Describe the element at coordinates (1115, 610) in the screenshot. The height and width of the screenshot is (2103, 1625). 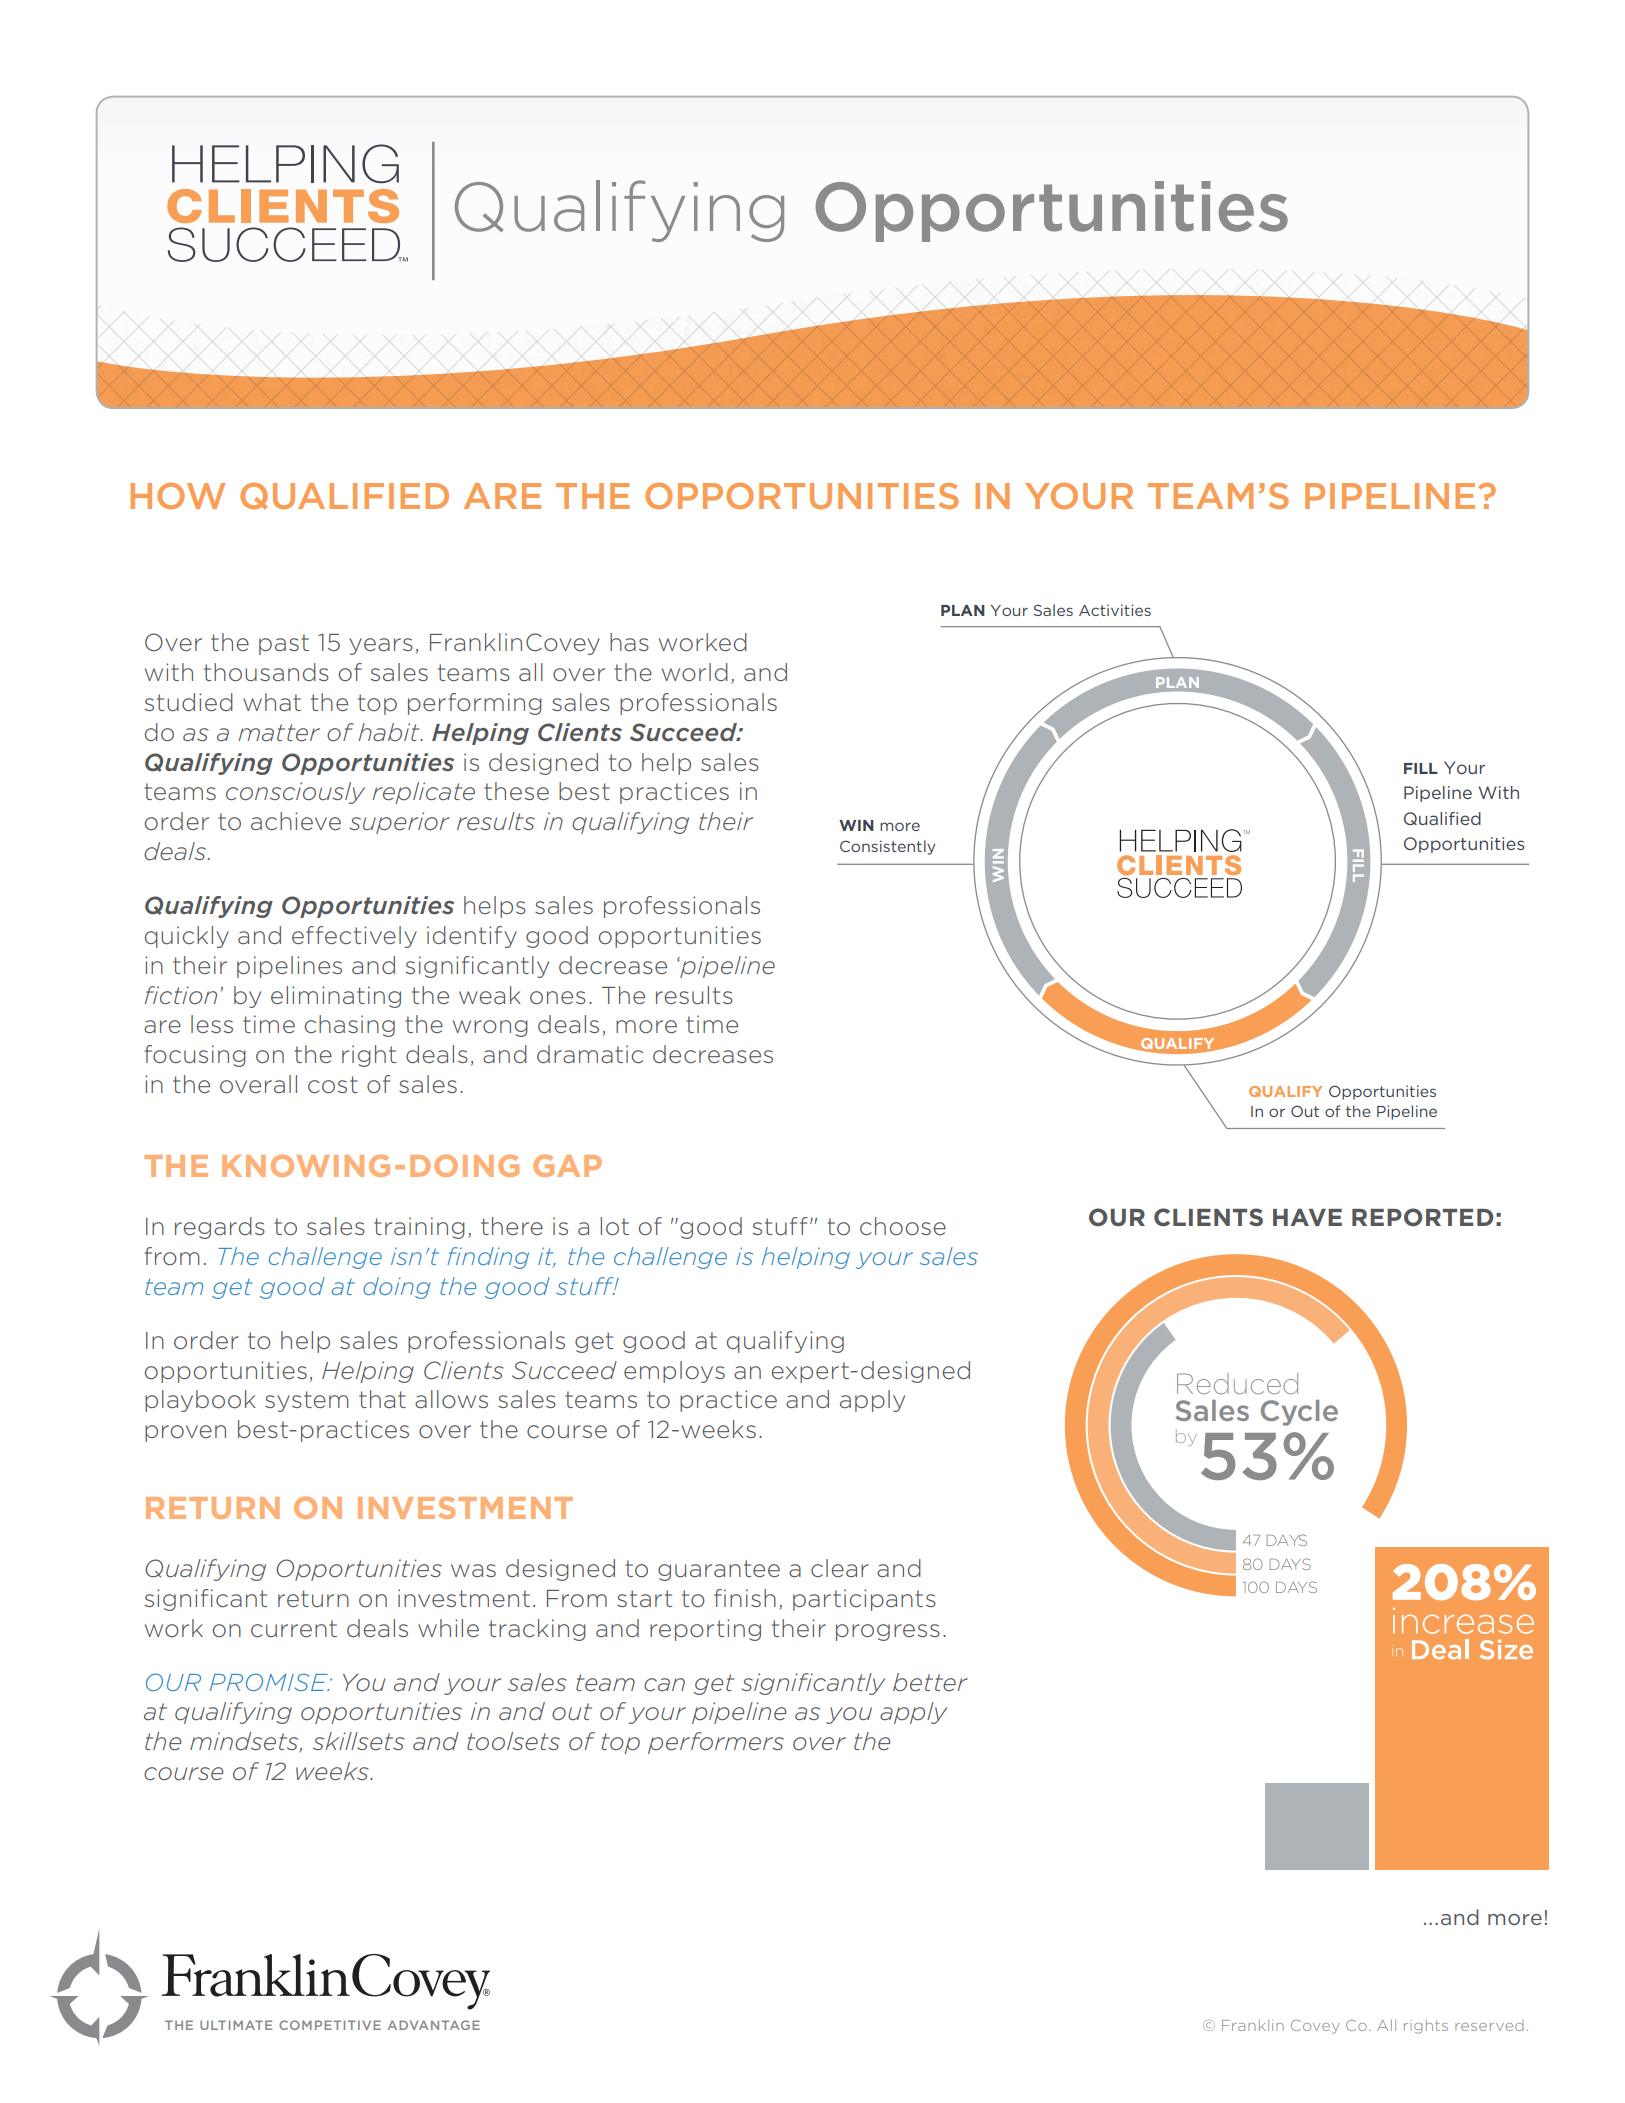
I see `Activities` at that location.
